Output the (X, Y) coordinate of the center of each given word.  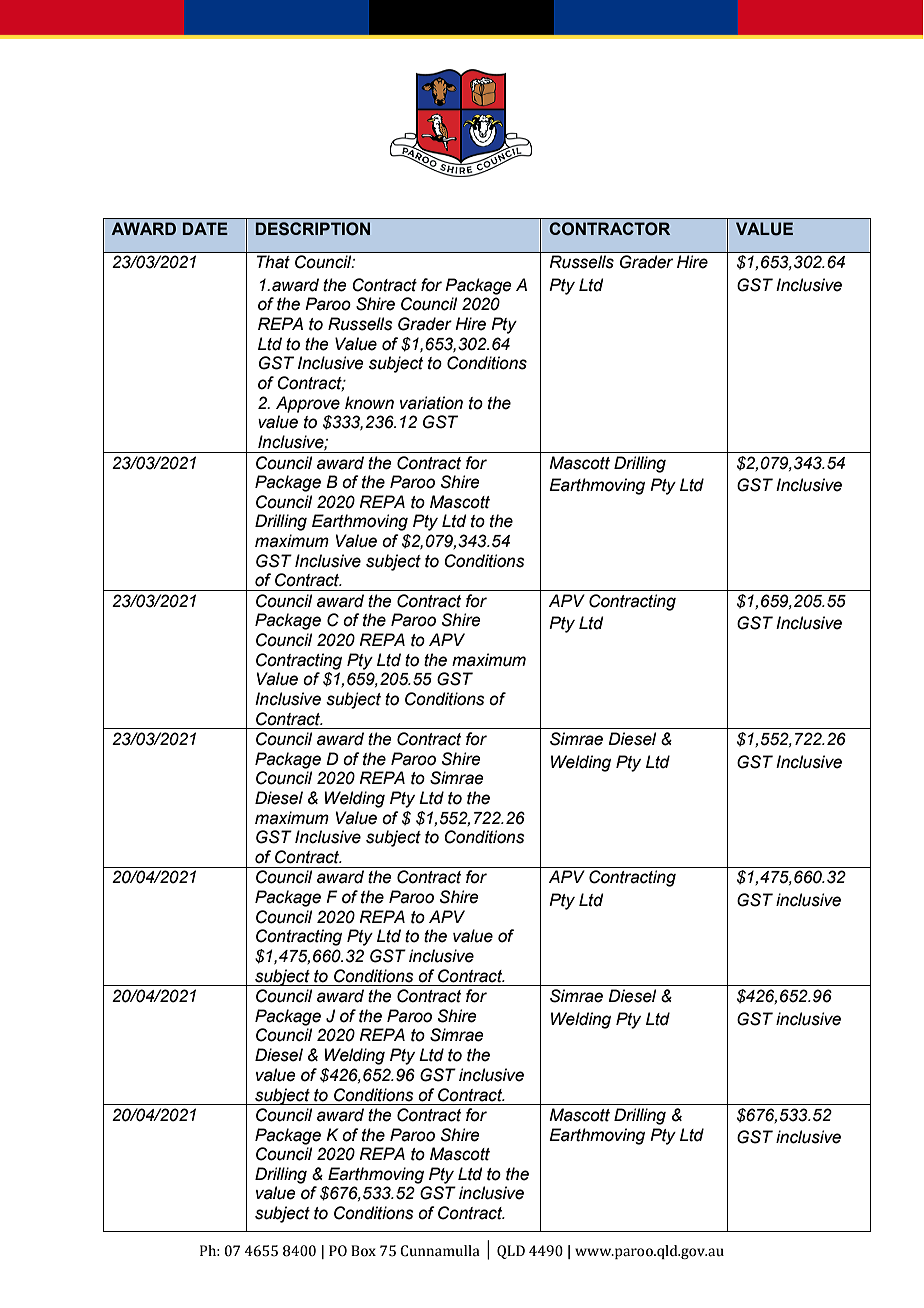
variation (431, 403)
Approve (308, 404)
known (369, 403)
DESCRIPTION (313, 229)
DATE (205, 228)
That (273, 262)
